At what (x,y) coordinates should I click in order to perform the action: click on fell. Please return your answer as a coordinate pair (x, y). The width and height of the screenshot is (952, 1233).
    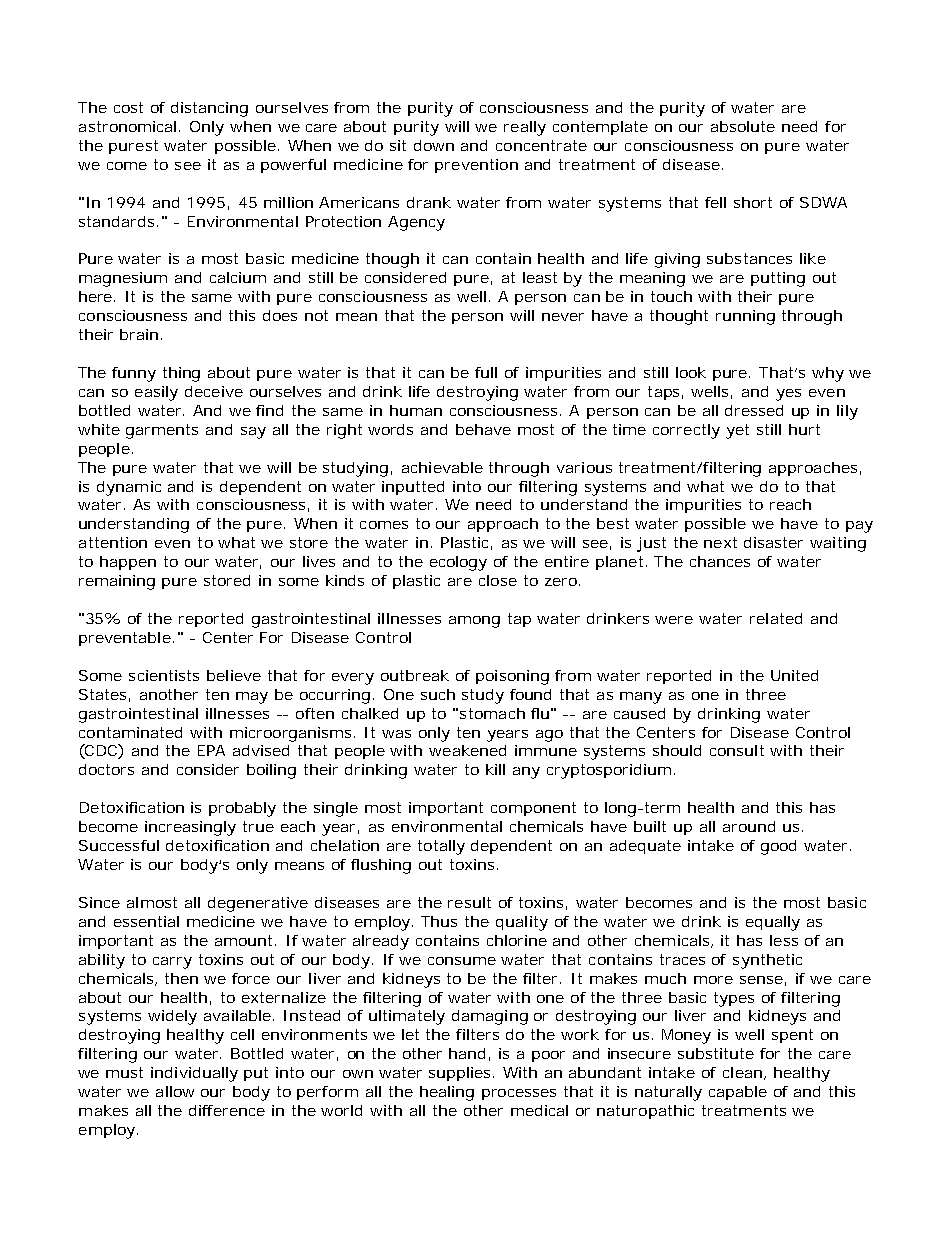
    Looking at the image, I should click on (715, 202).
